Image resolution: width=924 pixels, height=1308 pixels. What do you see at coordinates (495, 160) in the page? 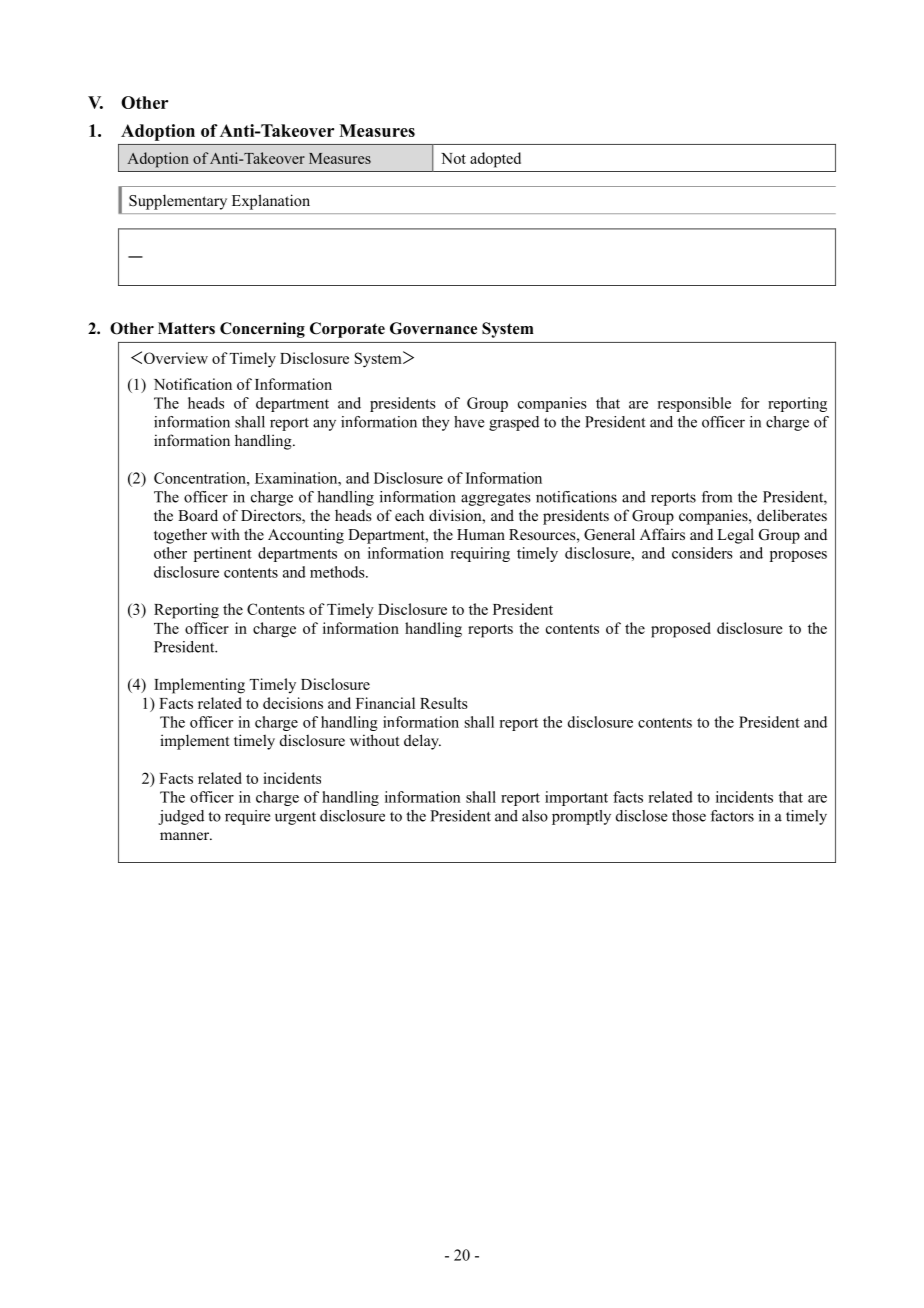
I see `adopted` at bounding box center [495, 160].
